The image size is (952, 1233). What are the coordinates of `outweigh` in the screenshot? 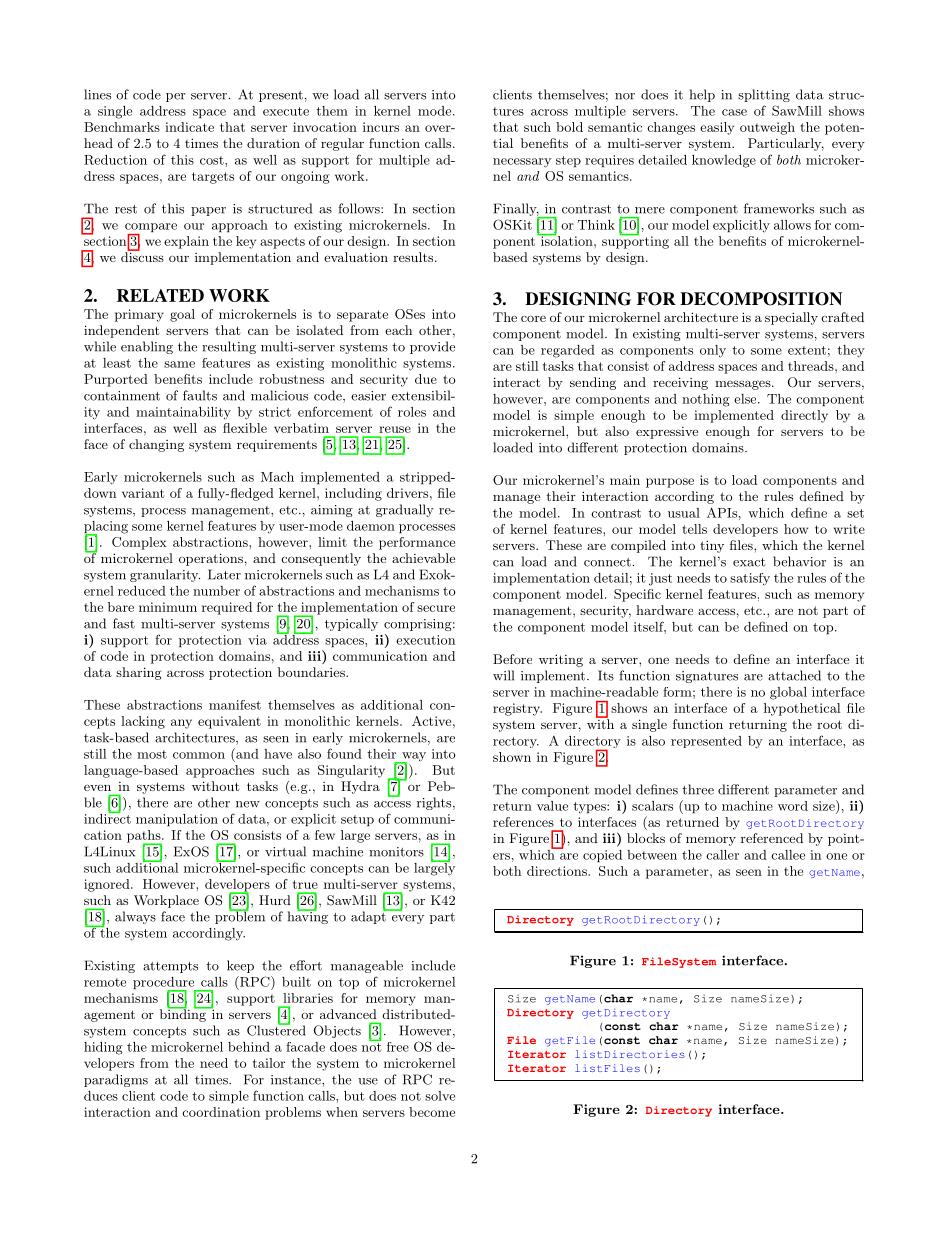 It's located at (767, 128).
